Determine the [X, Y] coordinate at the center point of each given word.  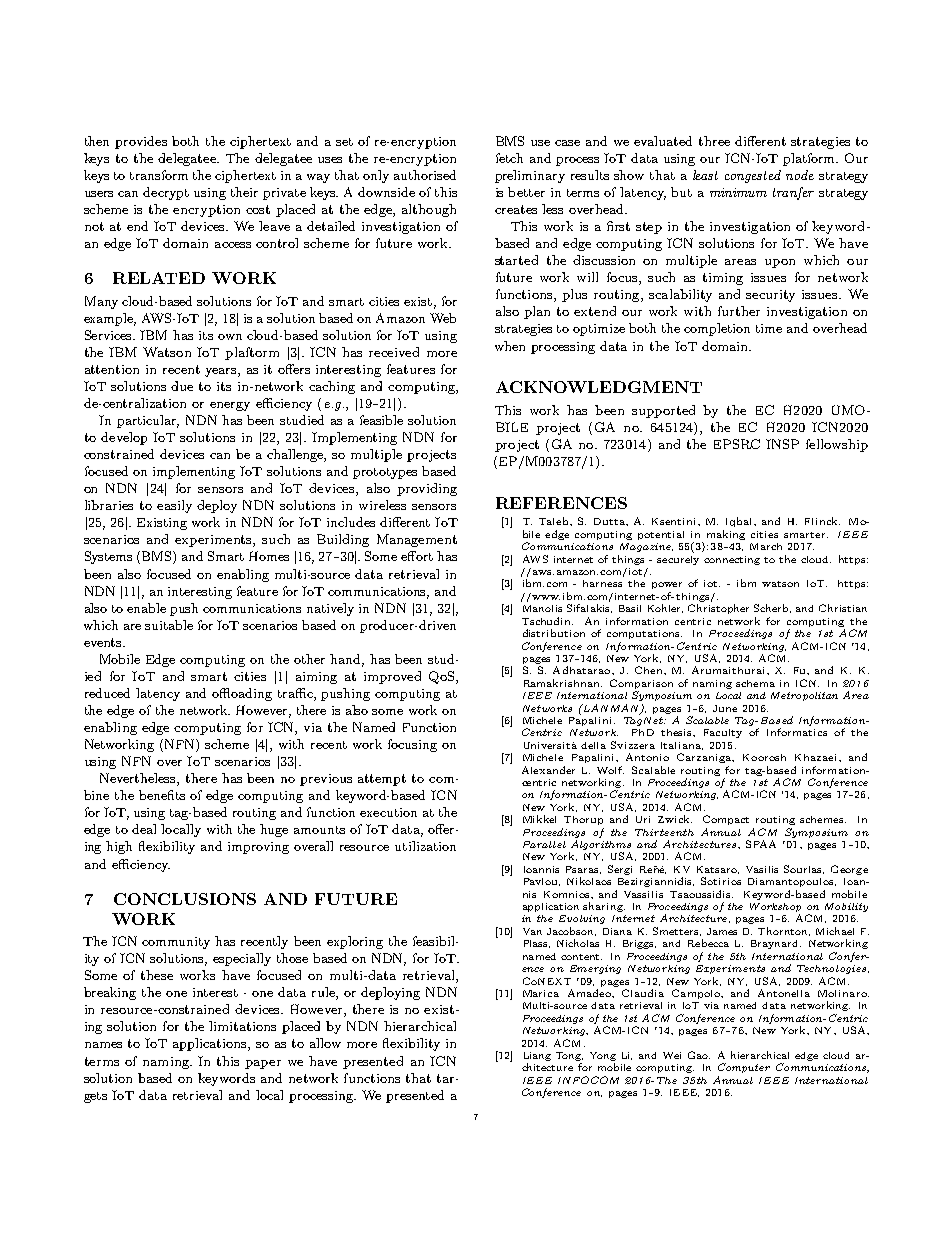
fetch [509, 158]
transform [159, 175]
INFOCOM [588, 1080]
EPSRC [737, 444]
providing [427, 489]
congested [753, 176]
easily [174, 506]
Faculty [723, 733]
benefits [162, 795]
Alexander [548, 770]
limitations [242, 1026]
